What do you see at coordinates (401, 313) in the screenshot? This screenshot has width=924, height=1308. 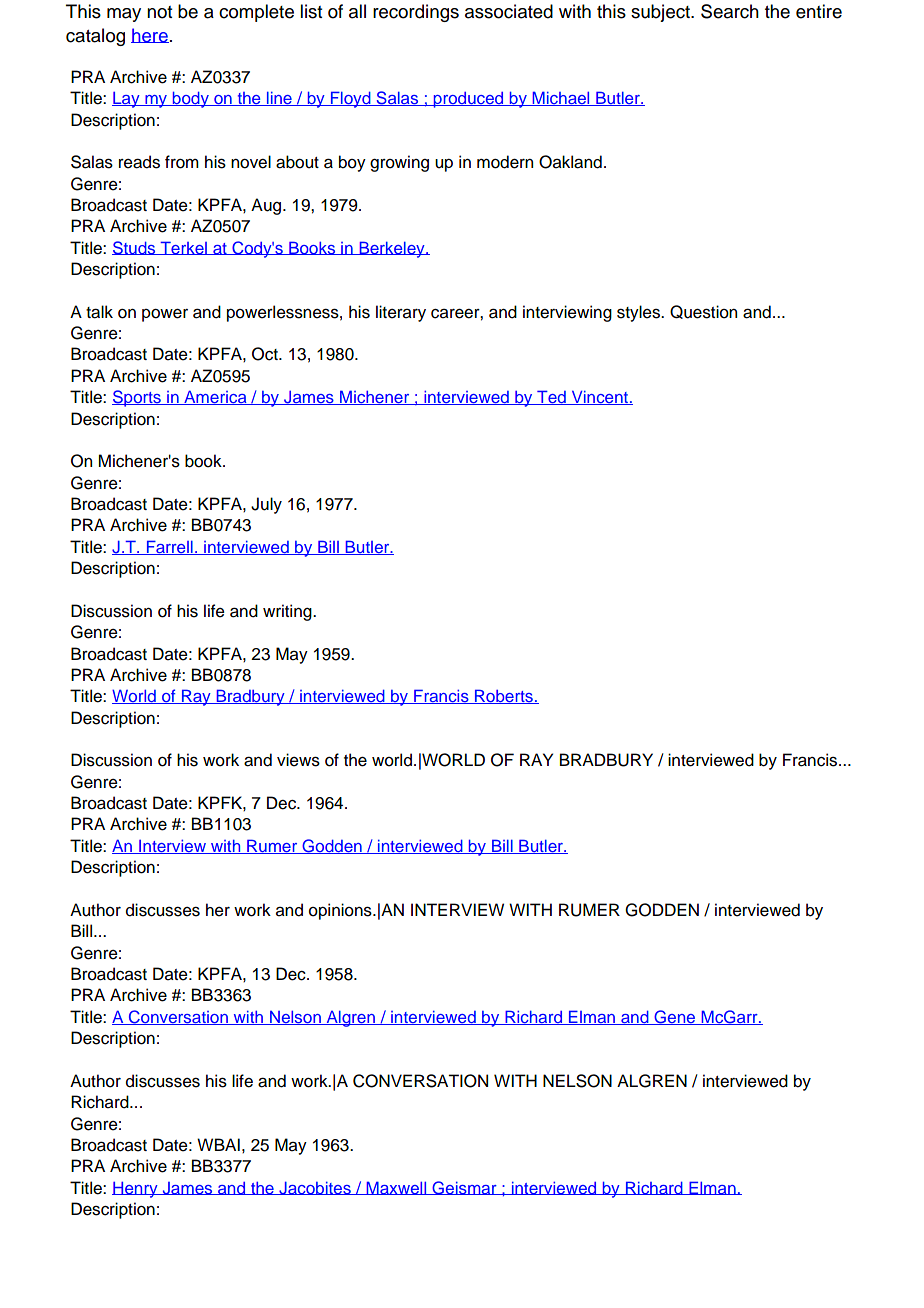 I see `literary` at bounding box center [401, 313].
